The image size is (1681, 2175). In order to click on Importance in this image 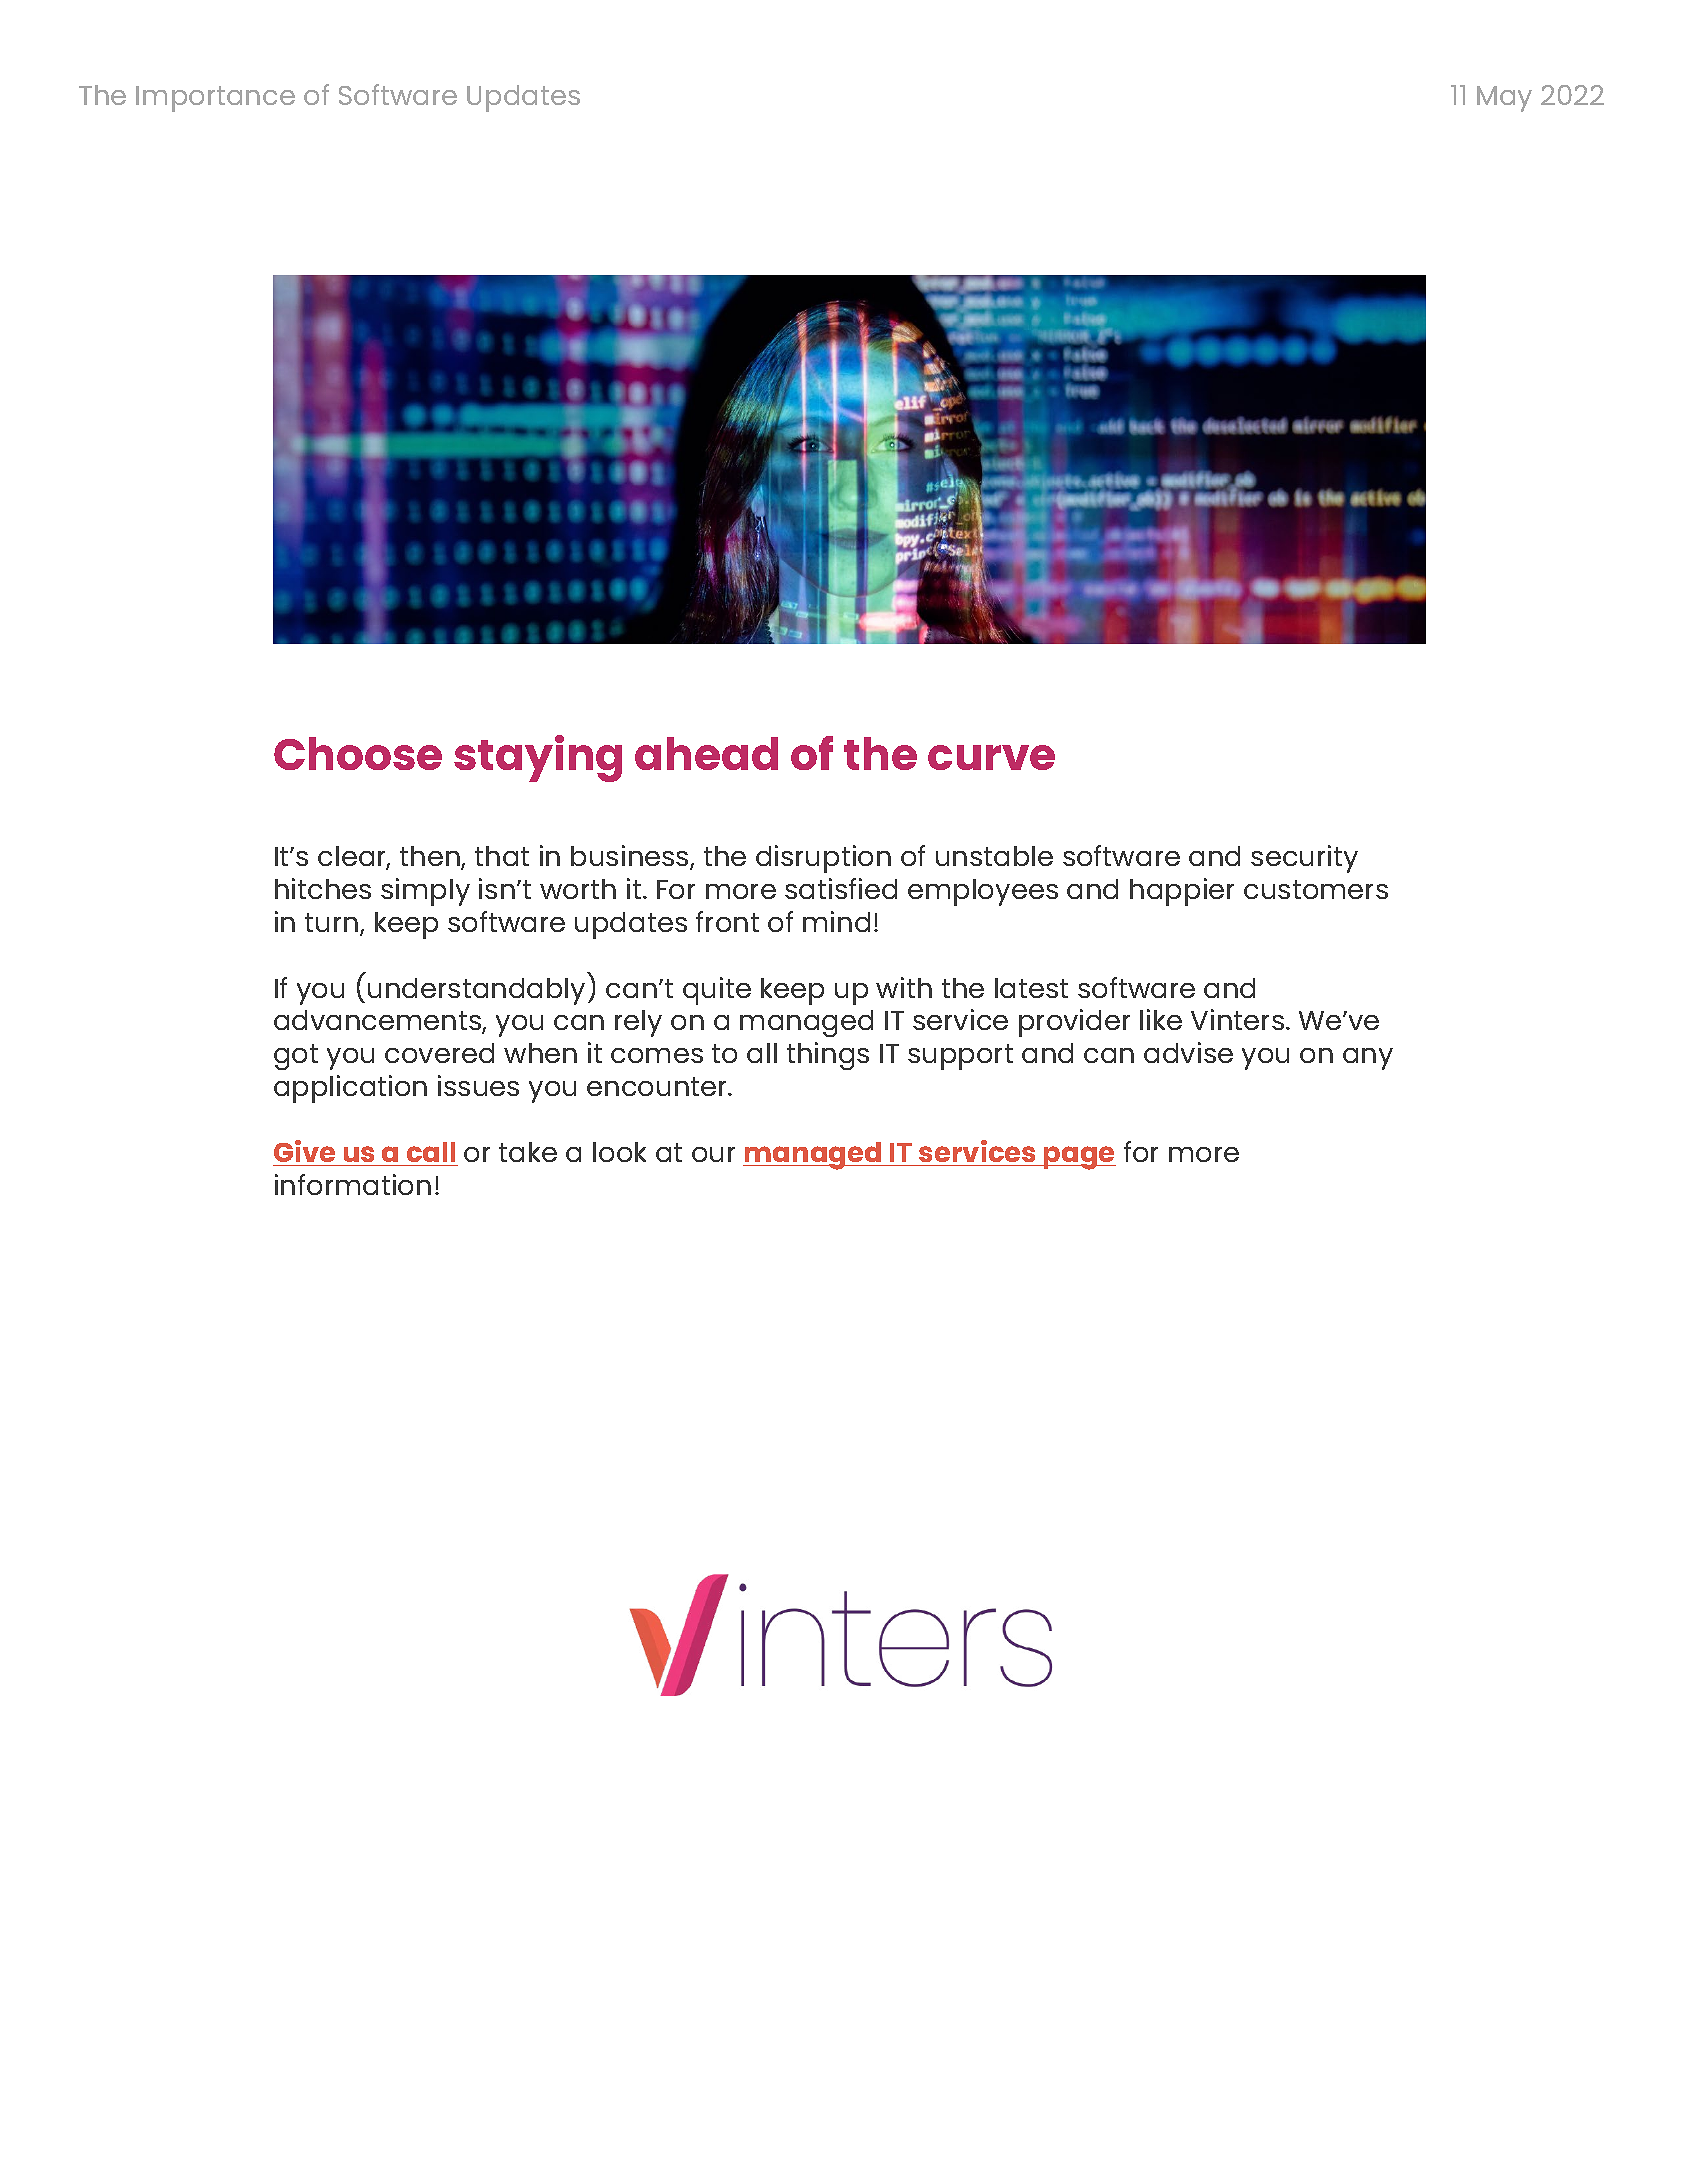, I will do `click(215, 99)`.
